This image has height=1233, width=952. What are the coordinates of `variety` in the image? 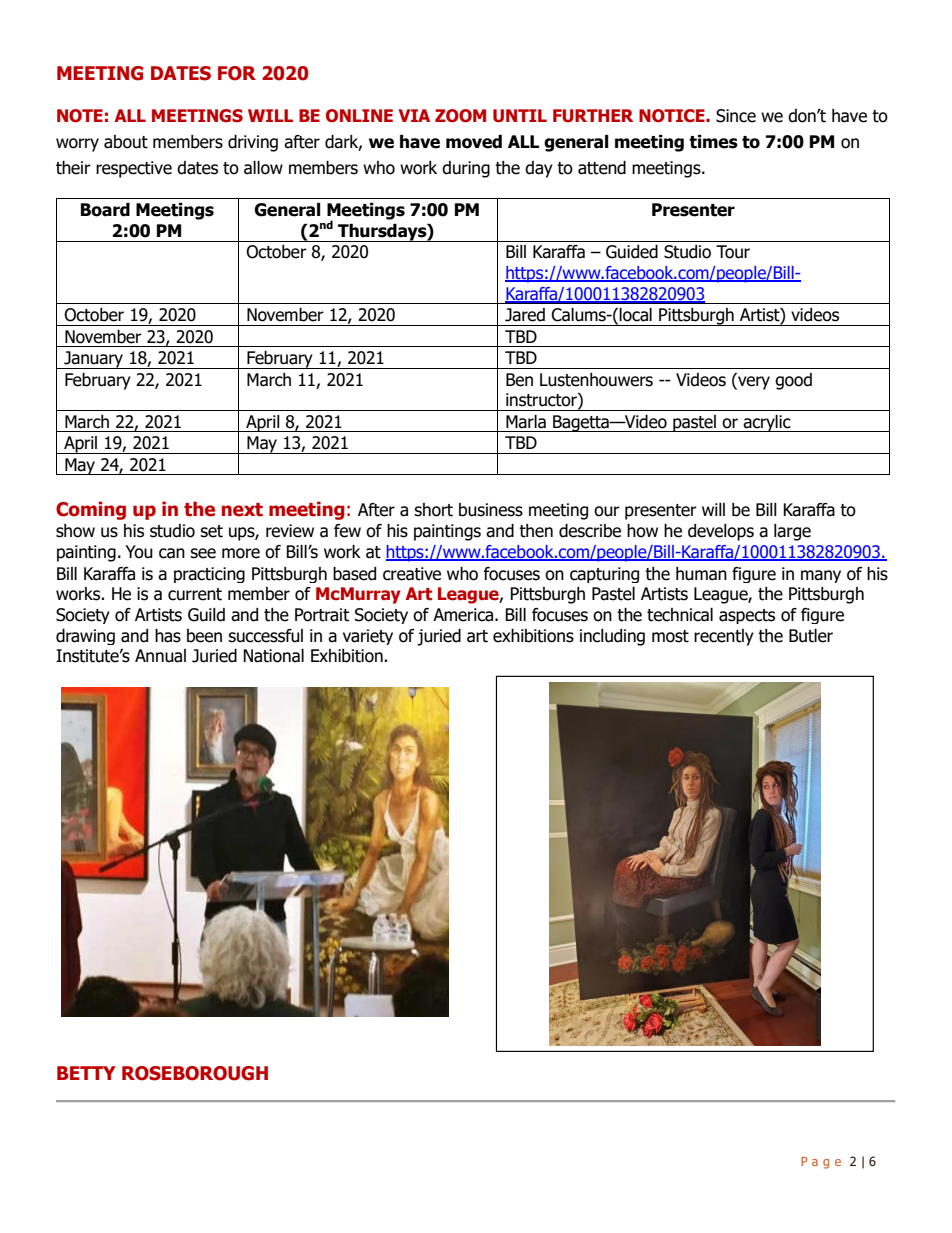 It's located at (368, 637).
